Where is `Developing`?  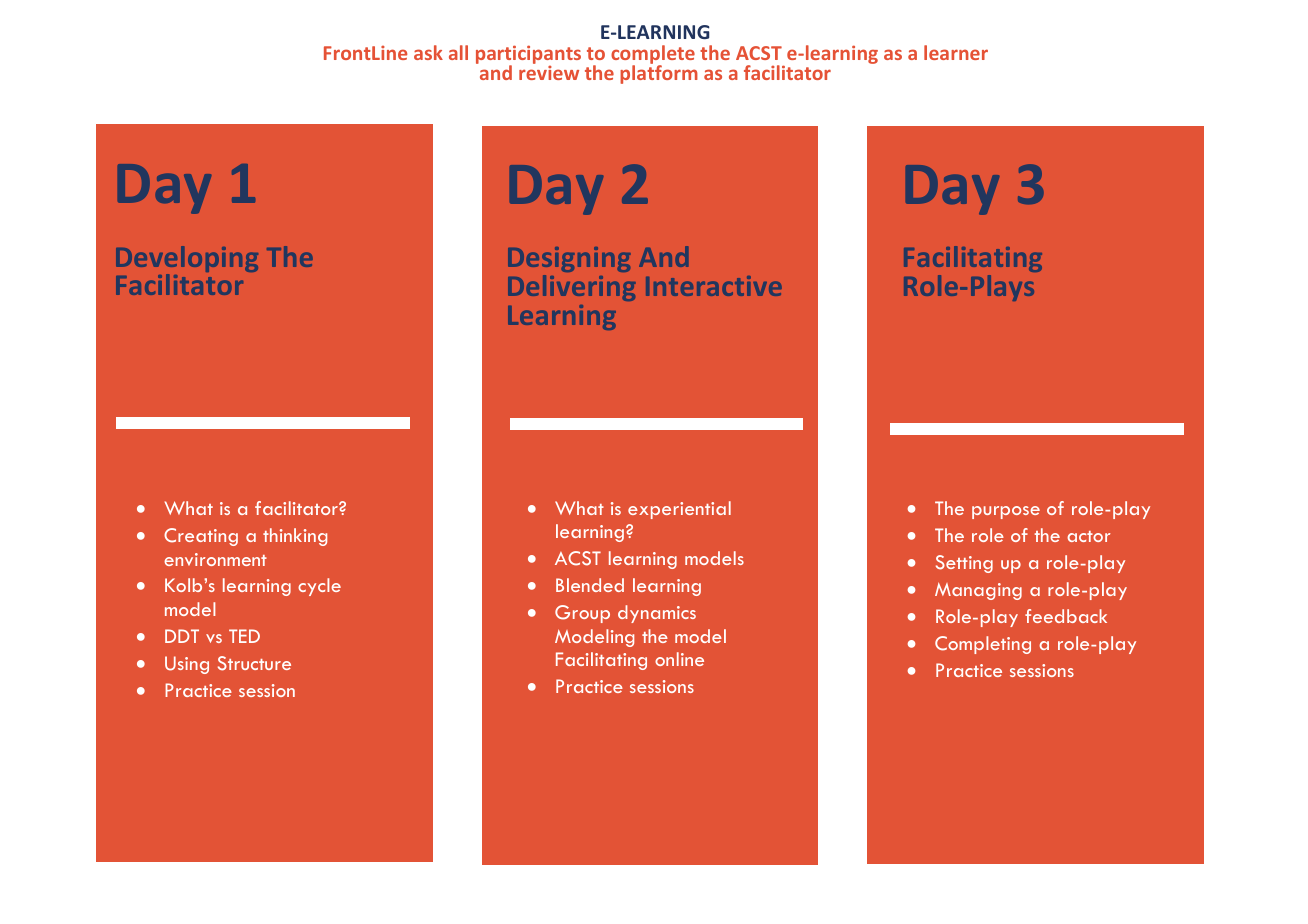 Developing is located at coordinates (187, 260).
